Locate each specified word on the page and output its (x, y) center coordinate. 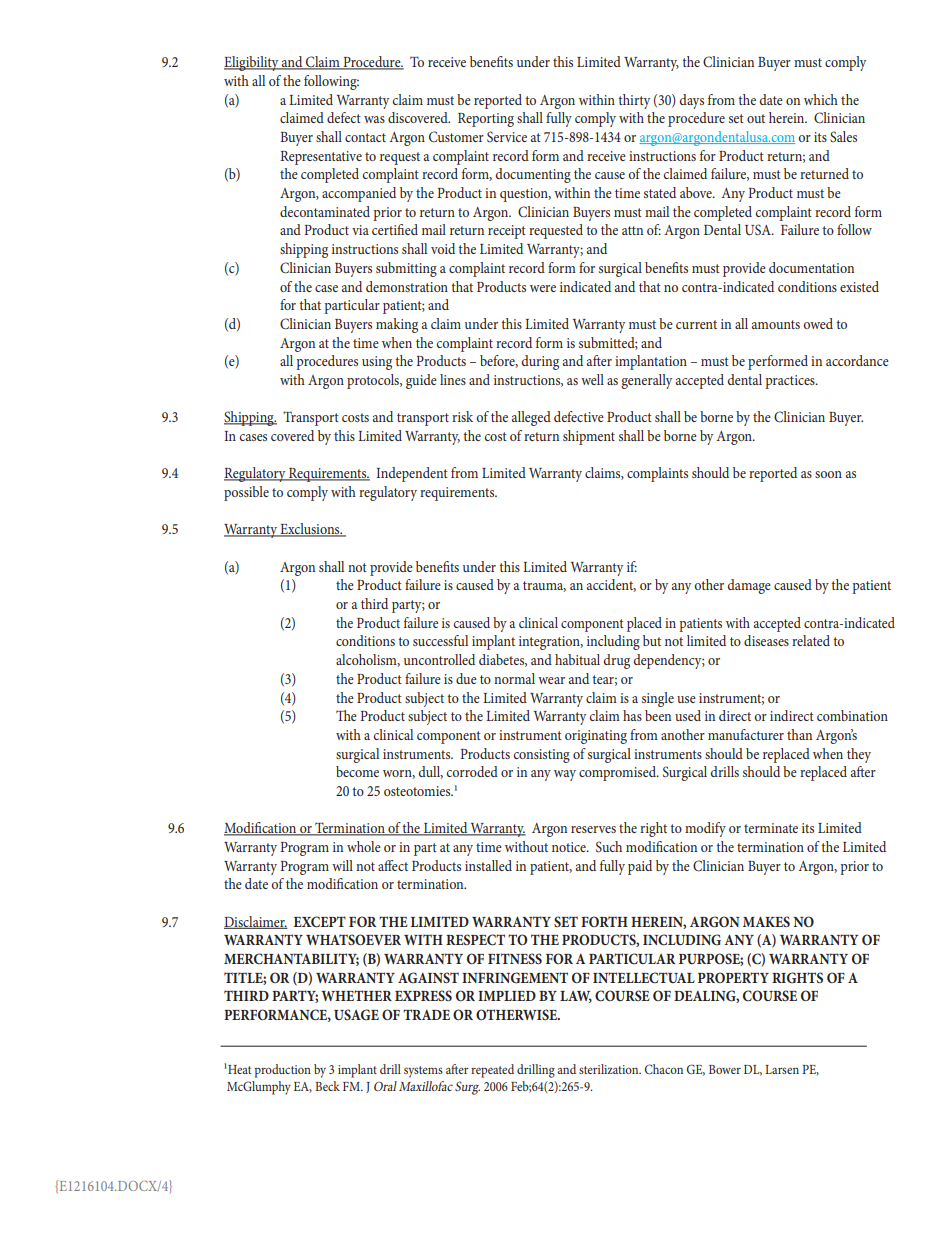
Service (507, 137)
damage (749, 586)
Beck (327, 1086)
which (821, 99)
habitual (577, 659)
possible (246, 493)
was (374, 119)
